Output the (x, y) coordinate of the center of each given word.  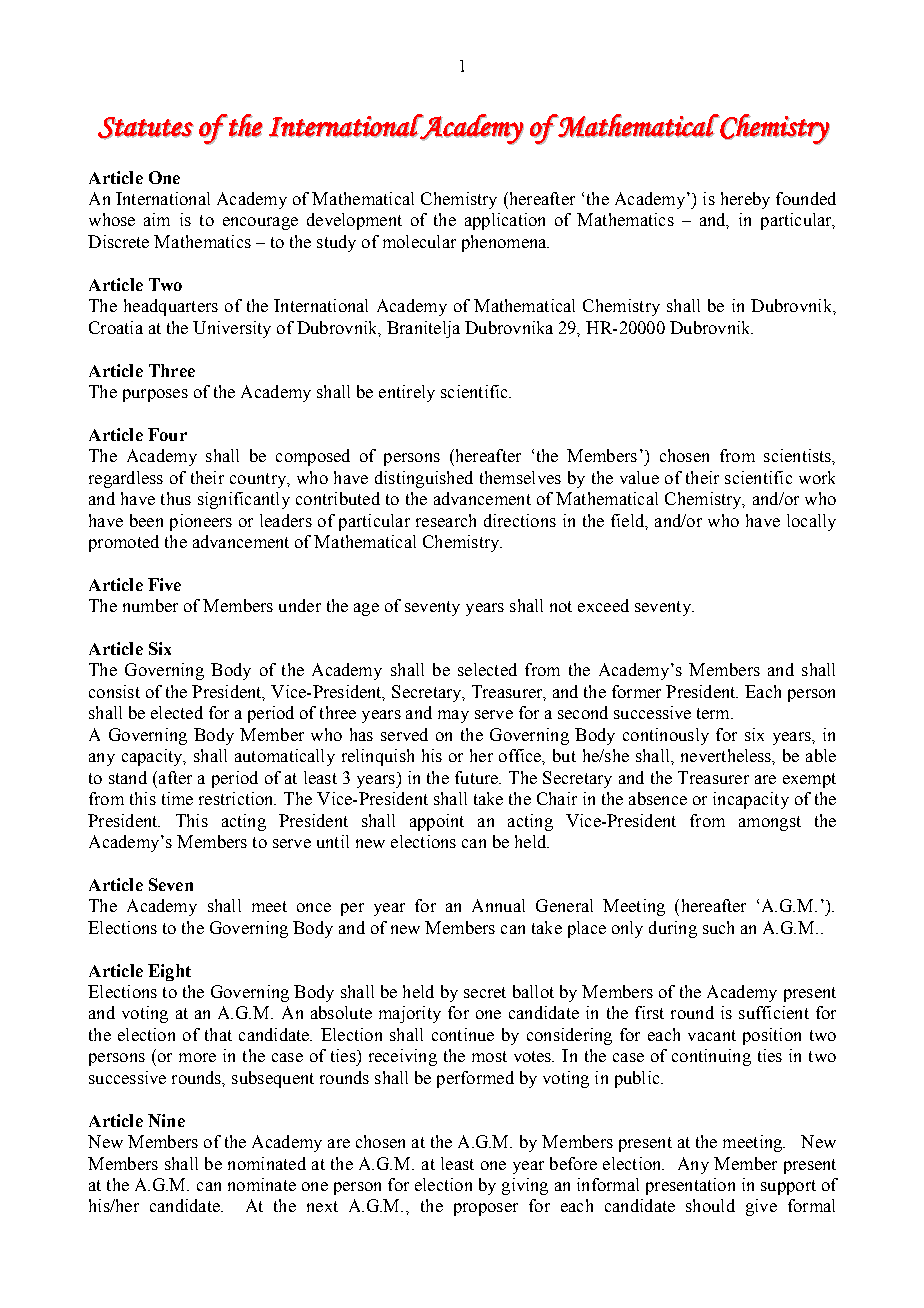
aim (157, 219)
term (715, 713)
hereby (745, 200)
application (505, 221)
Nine (166, 1120)
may (453, 716)
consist (114, 691)
